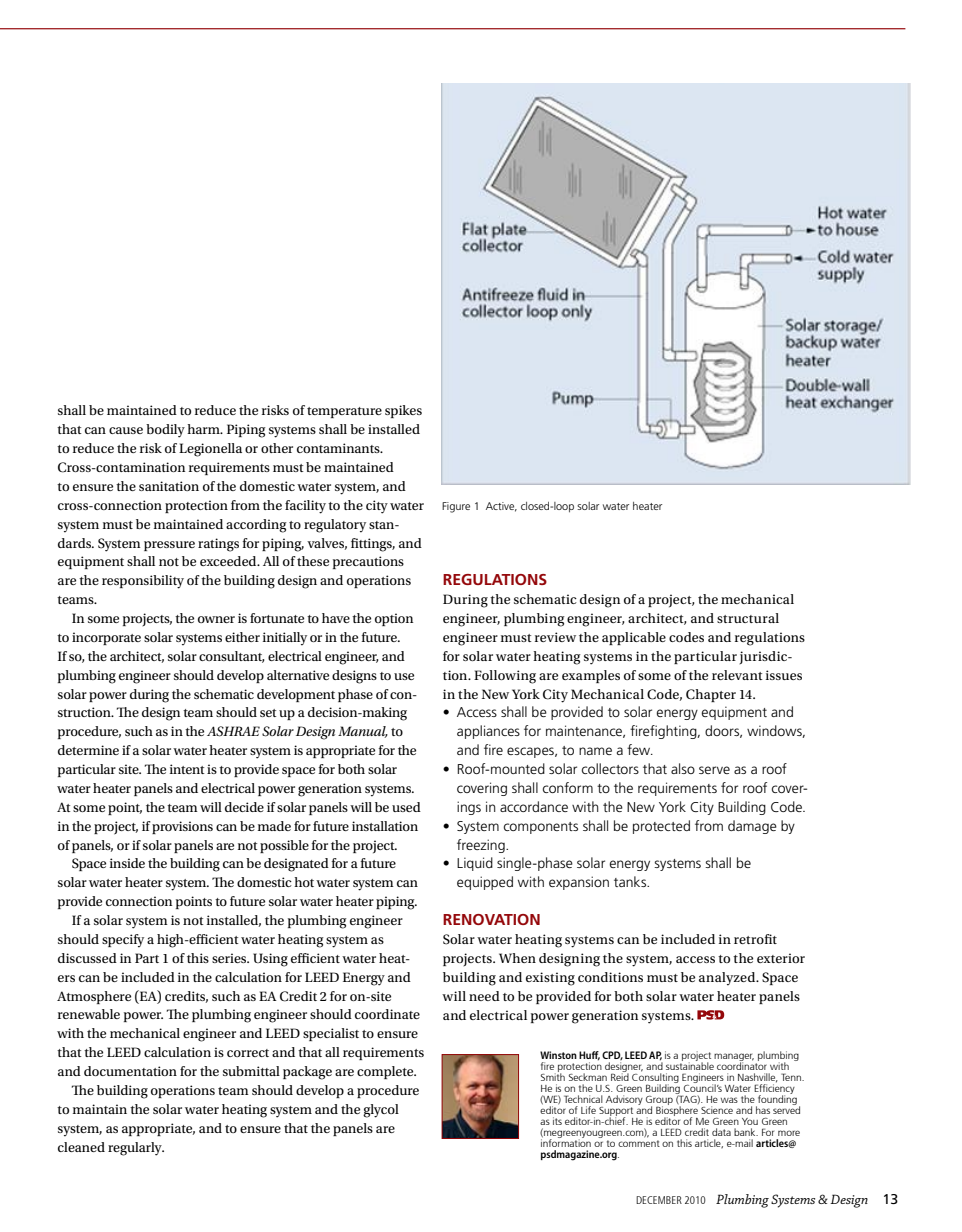  I want to click on DECEMBER, so click(659, 1200).
